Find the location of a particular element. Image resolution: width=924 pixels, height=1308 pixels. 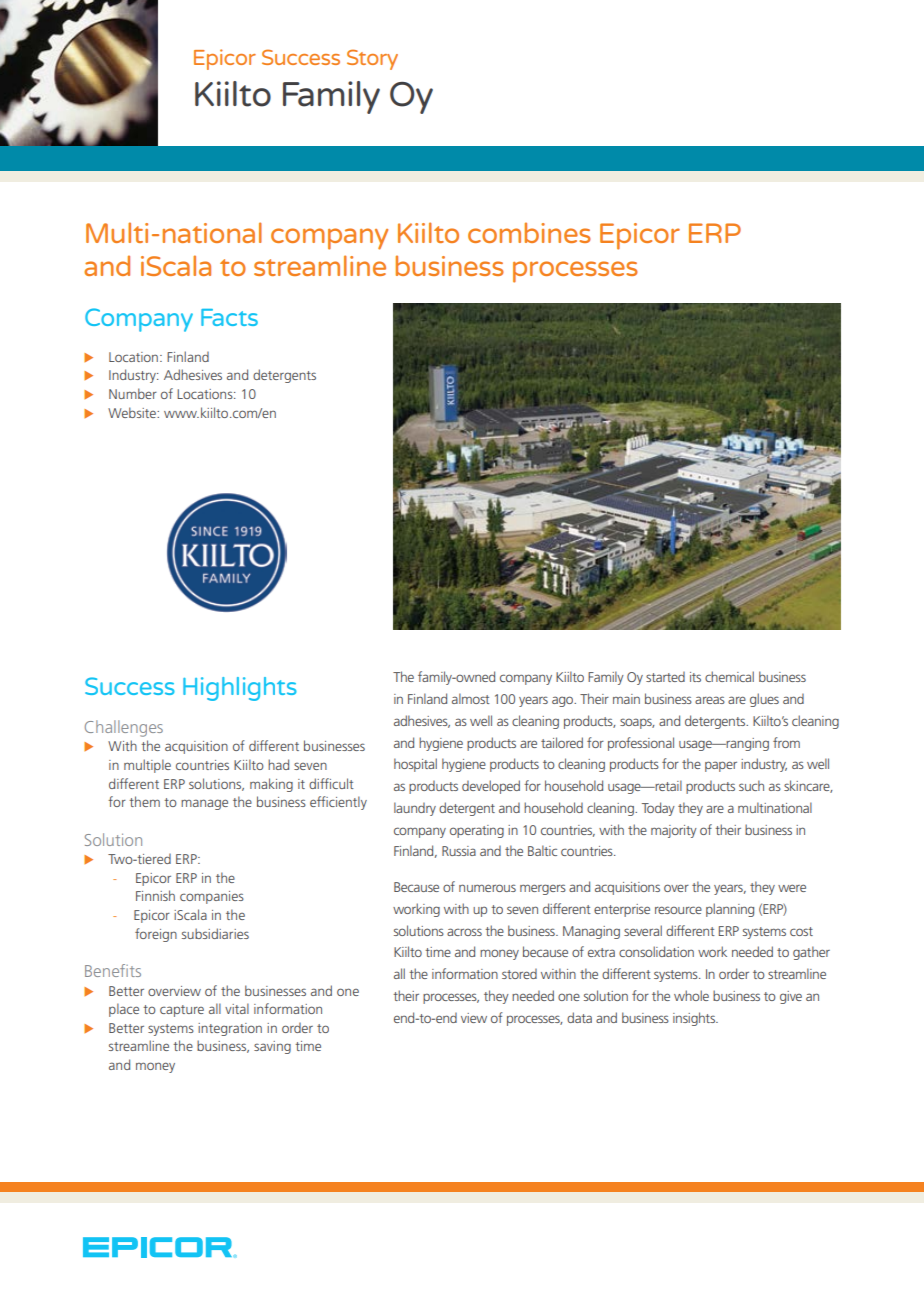

almost is located at coordinates (471, 698).
